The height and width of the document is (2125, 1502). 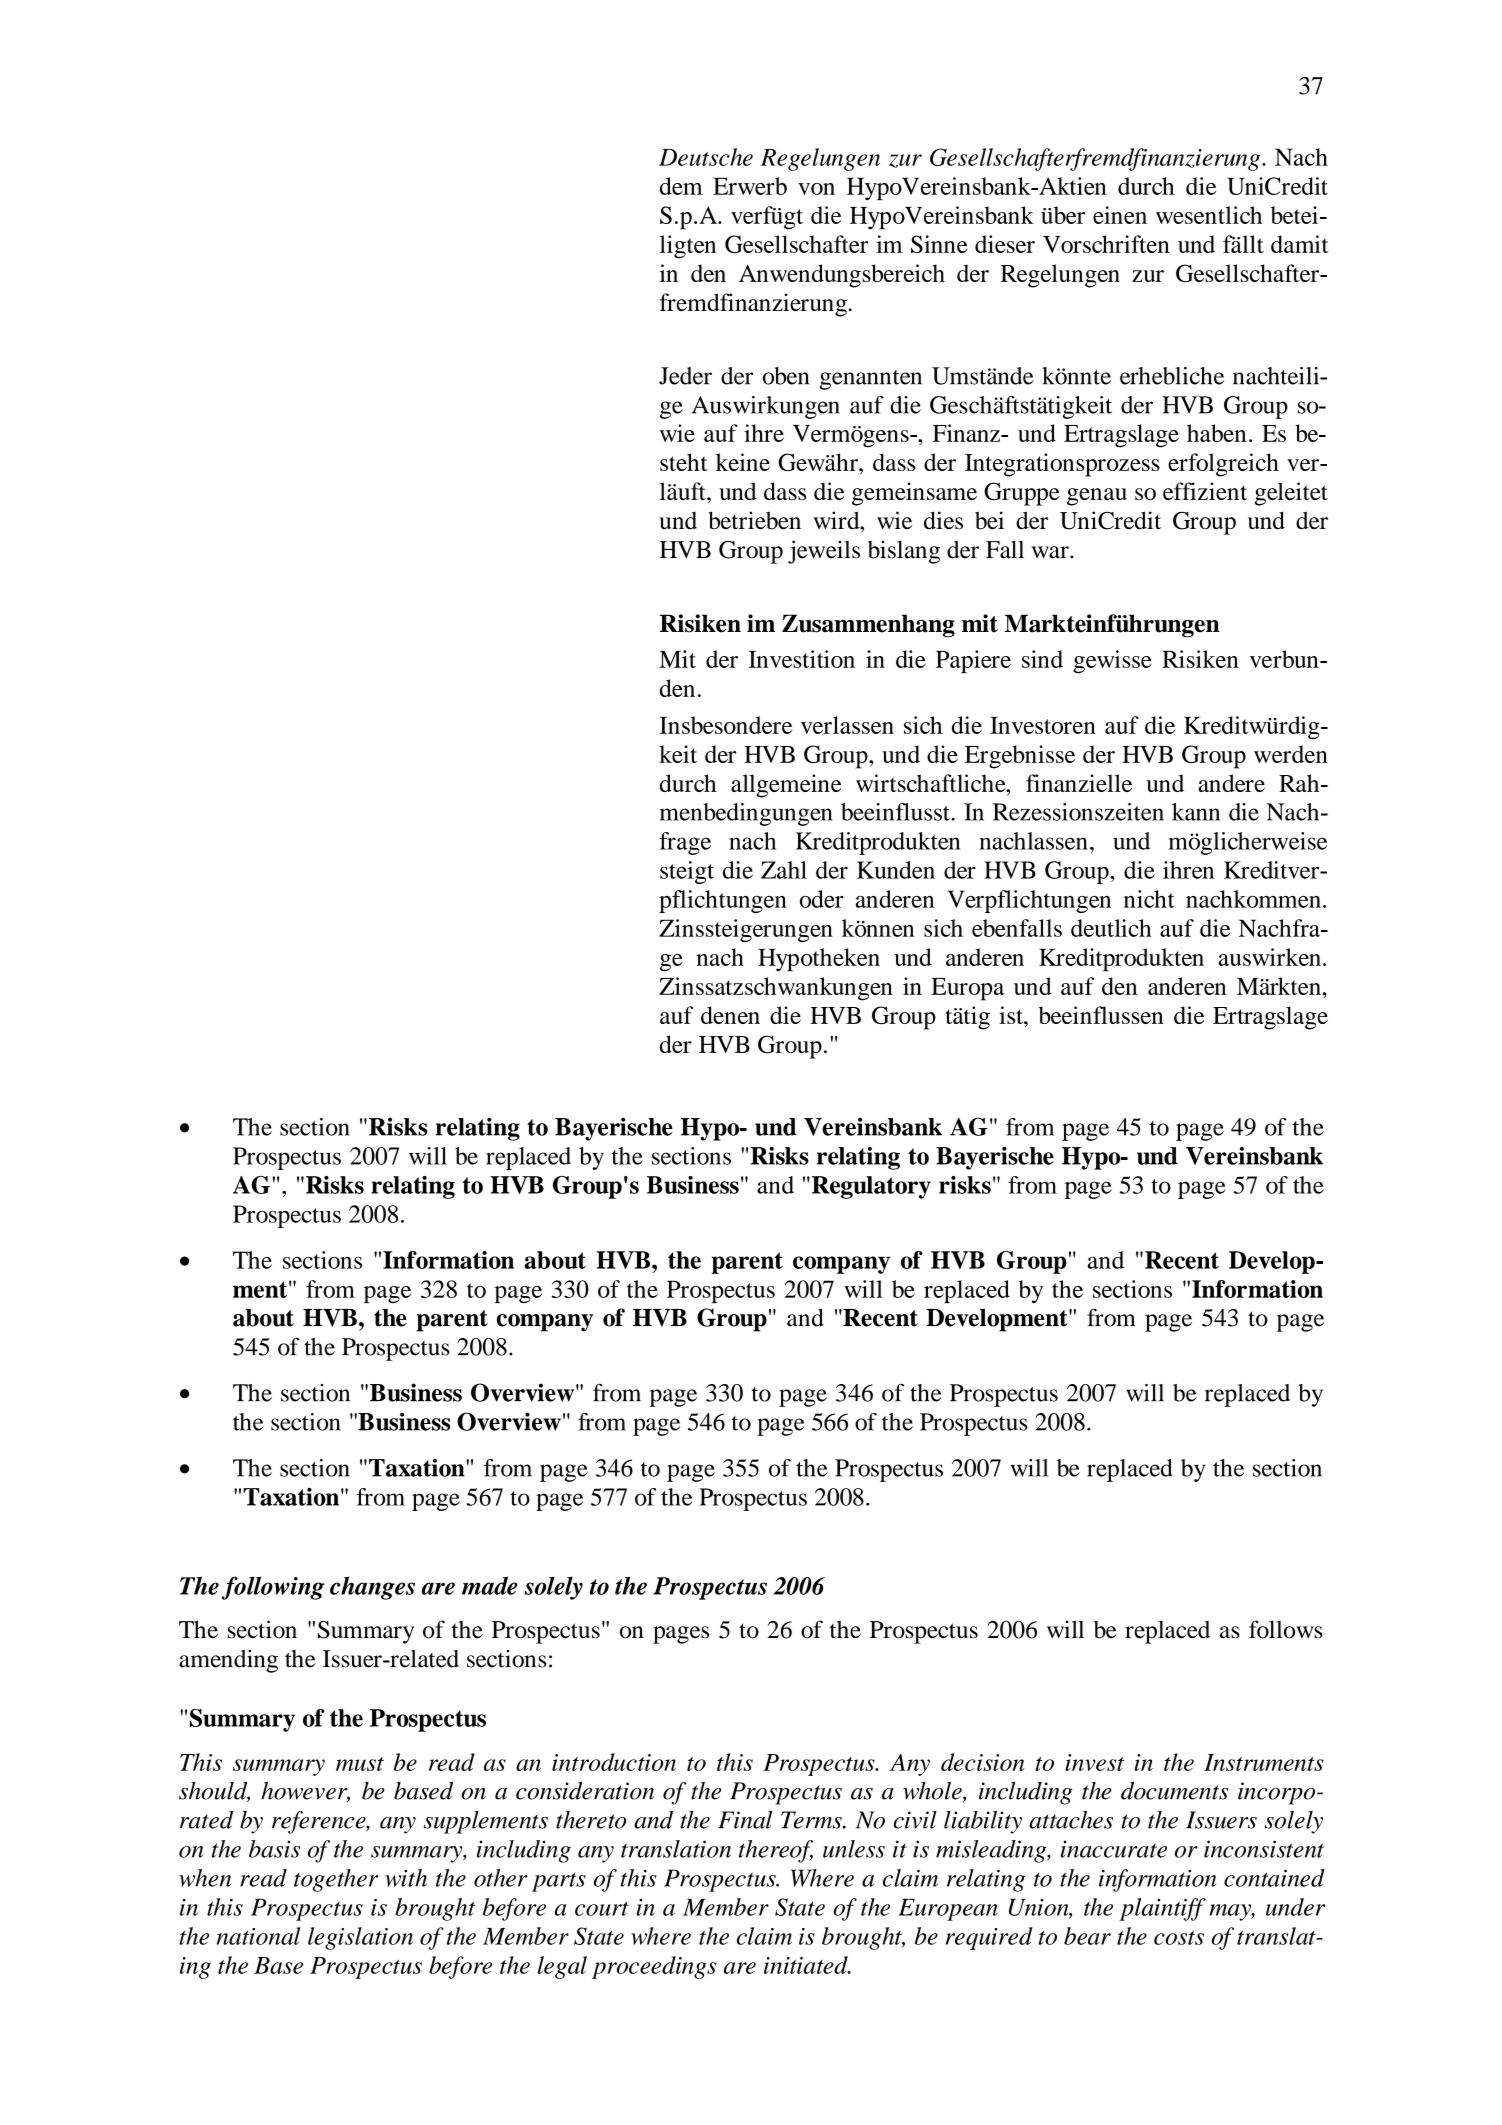 What do you see at coordinates (1042, 659) in the document?
I see `sind` at bounding box center [1042, 659].
